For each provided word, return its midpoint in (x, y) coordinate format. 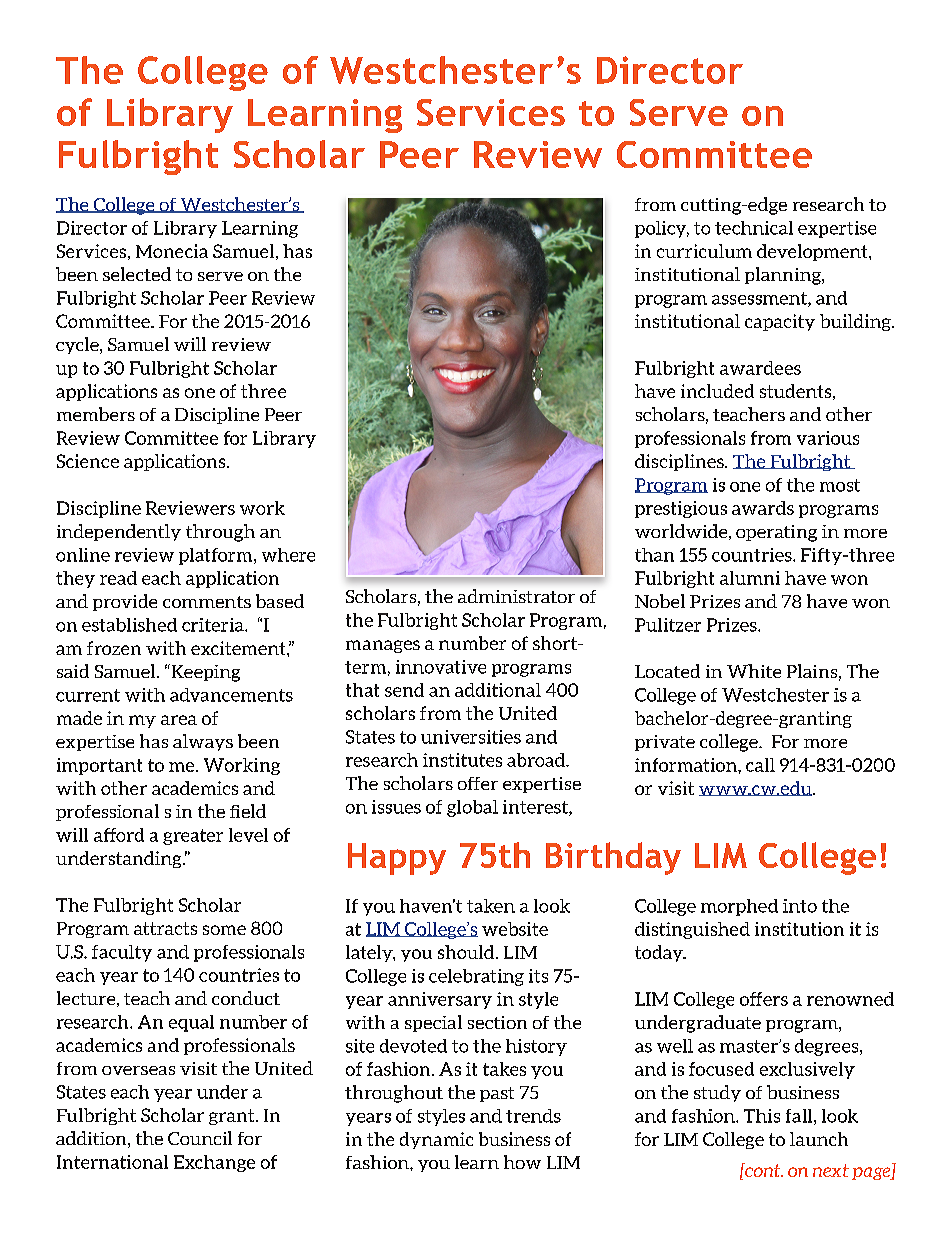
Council (200, 1138)
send (404, 690)
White (754, 671)
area (179, 720)
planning (784, 276)
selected (137, 274)
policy (662, 229)
